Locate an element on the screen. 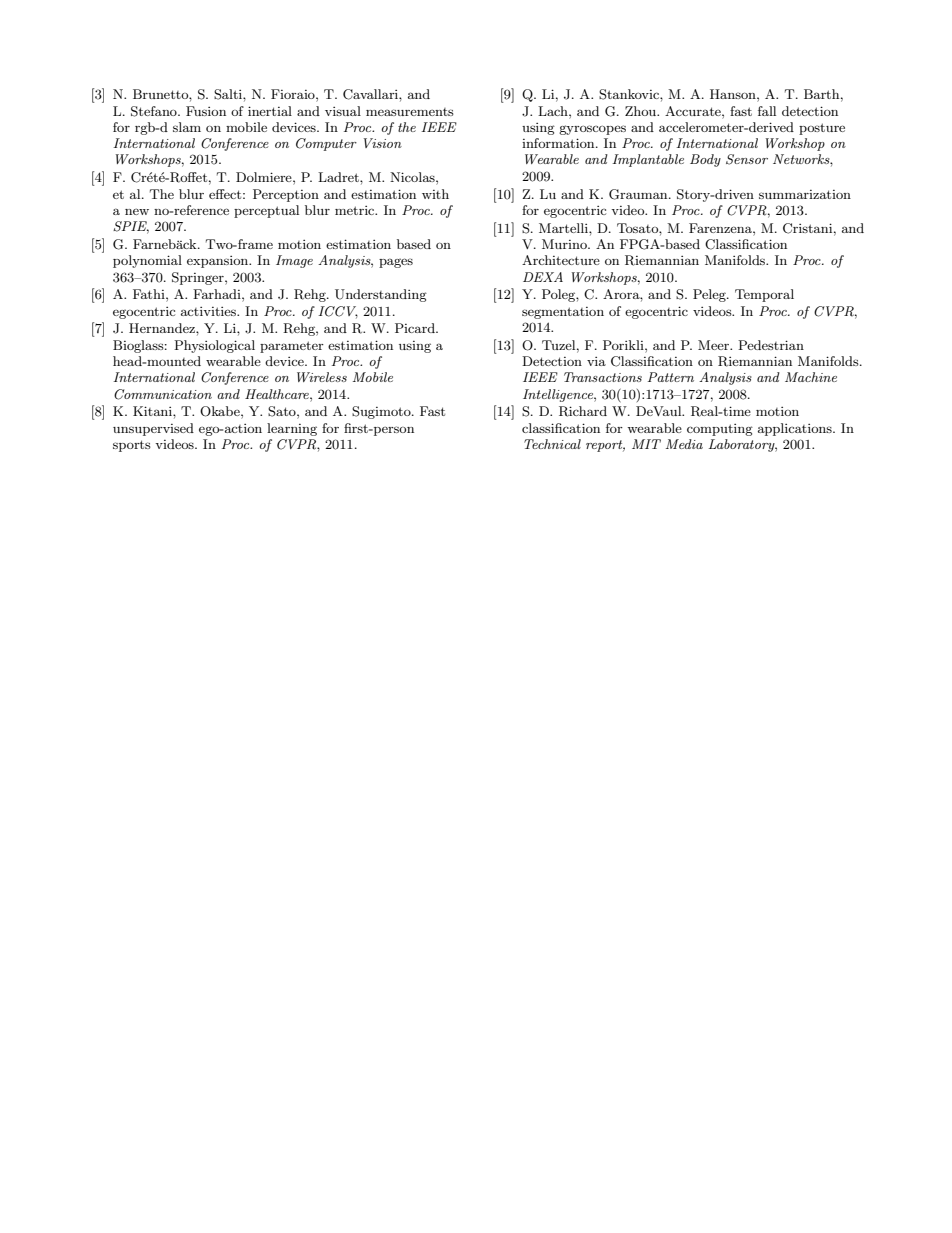 The image size is (952, 1233). Hernandez is located at coordinates (163, 328).
